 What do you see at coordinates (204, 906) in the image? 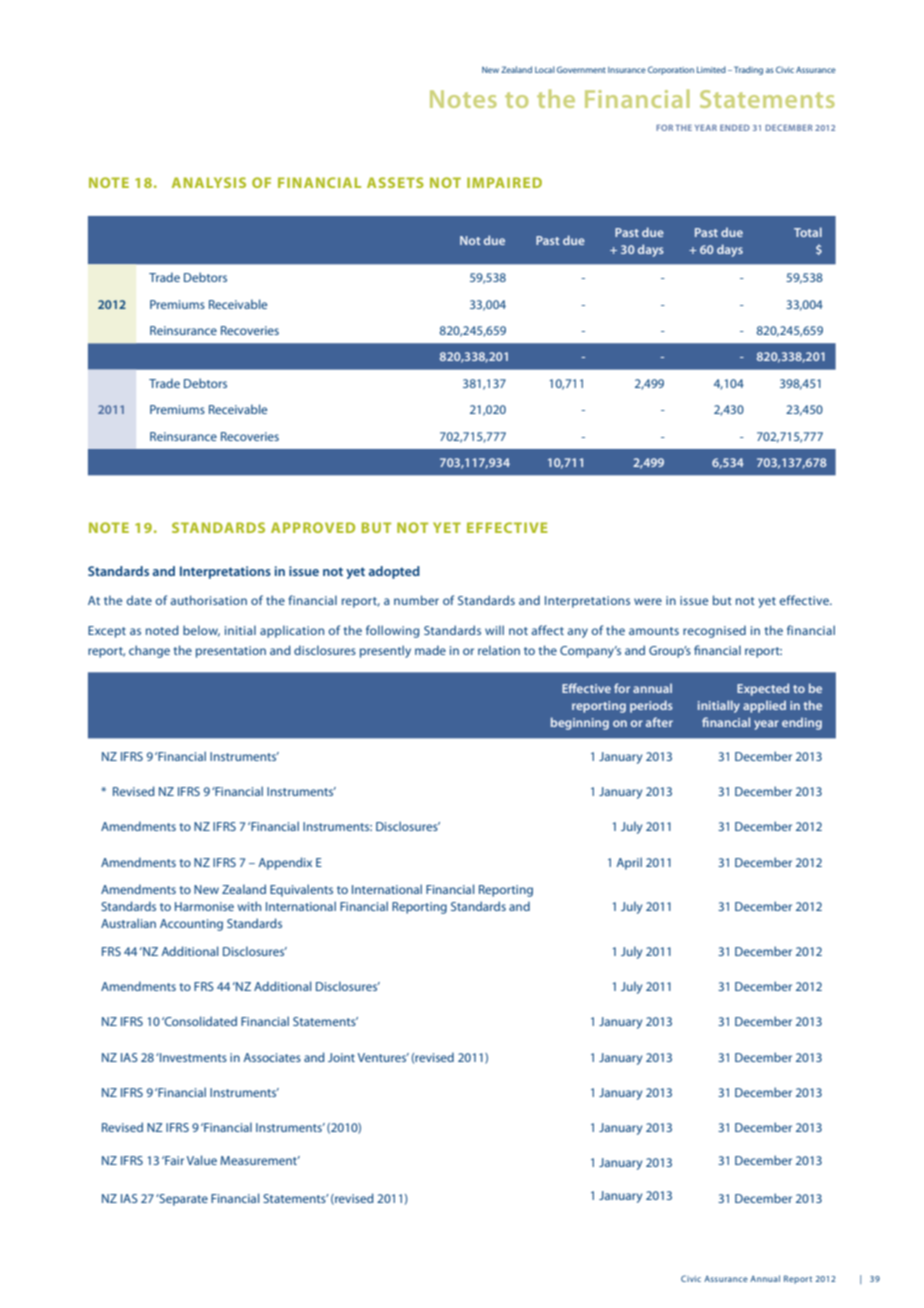
I see `Harmonise` at bounding box center [204, 906].
